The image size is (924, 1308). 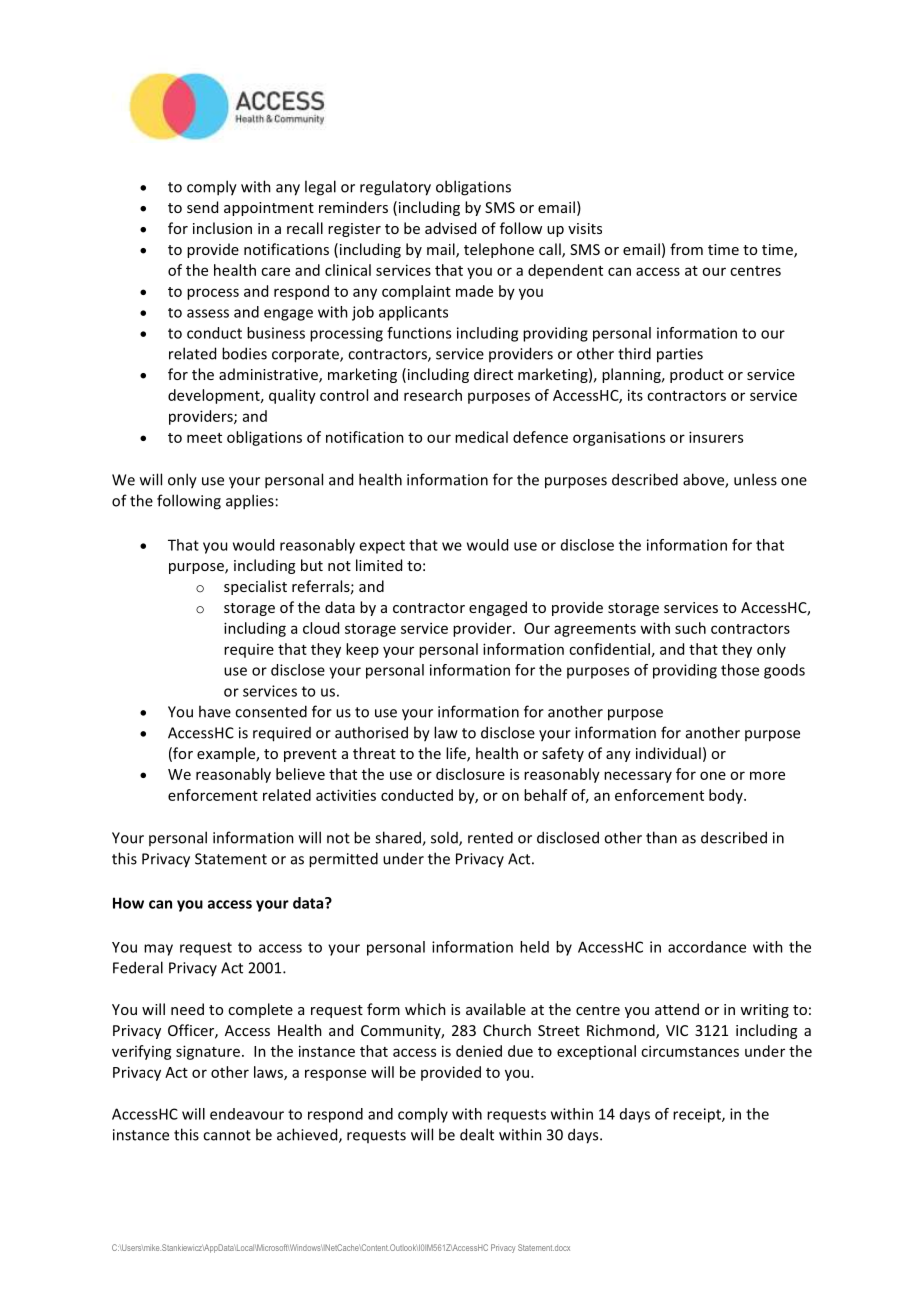 What do you see at coordinates (204, 438) in the screenshot?
I see `meet` at bounding box center [204, 438].
